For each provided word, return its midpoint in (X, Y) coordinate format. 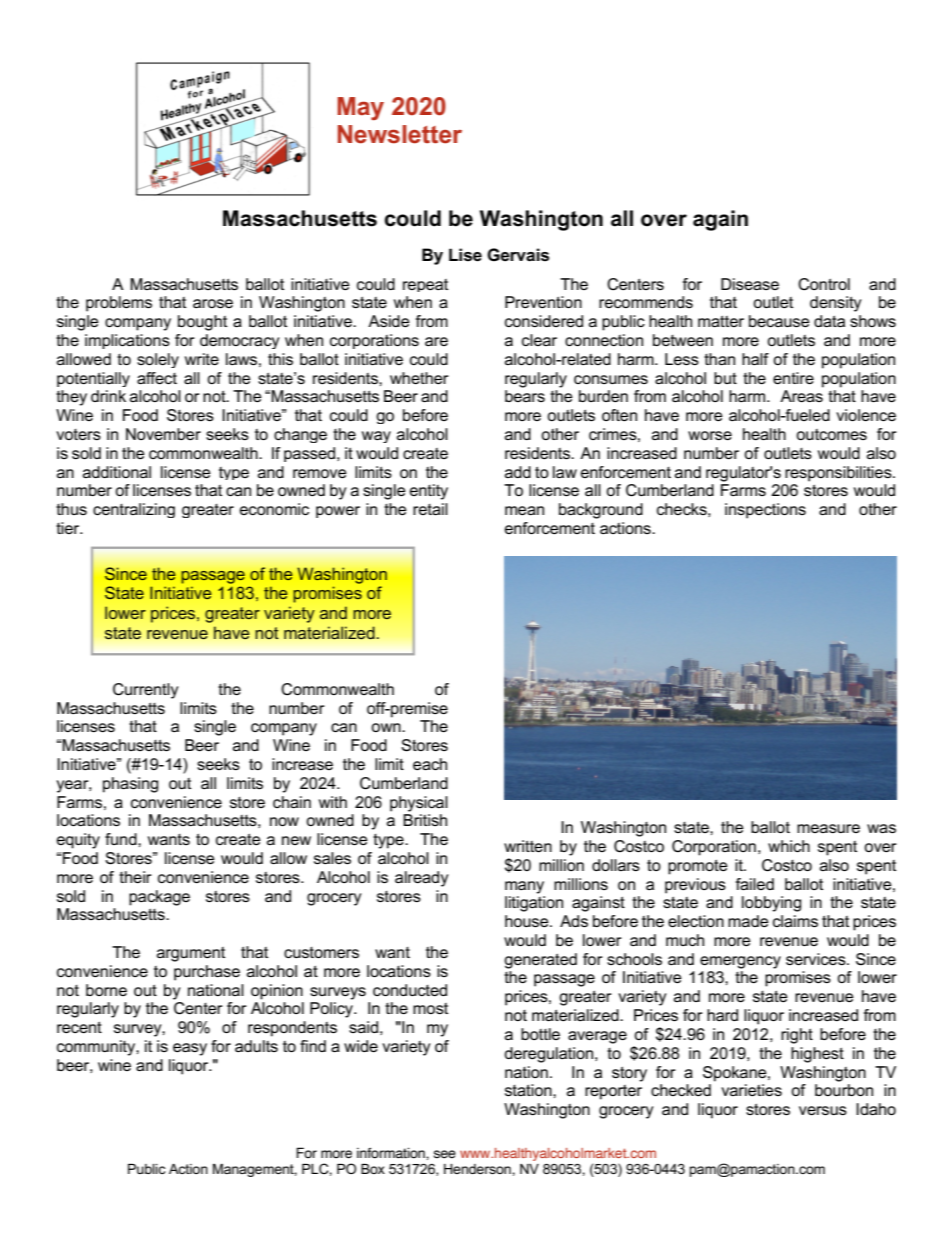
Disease (750, 284)
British (425, 820)
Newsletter (400, 134)
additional (117, 472)
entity (429, 492)
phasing (130, 785)
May (360, 108)
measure (828, 828)
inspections (765, 511)
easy (190, 1049)
